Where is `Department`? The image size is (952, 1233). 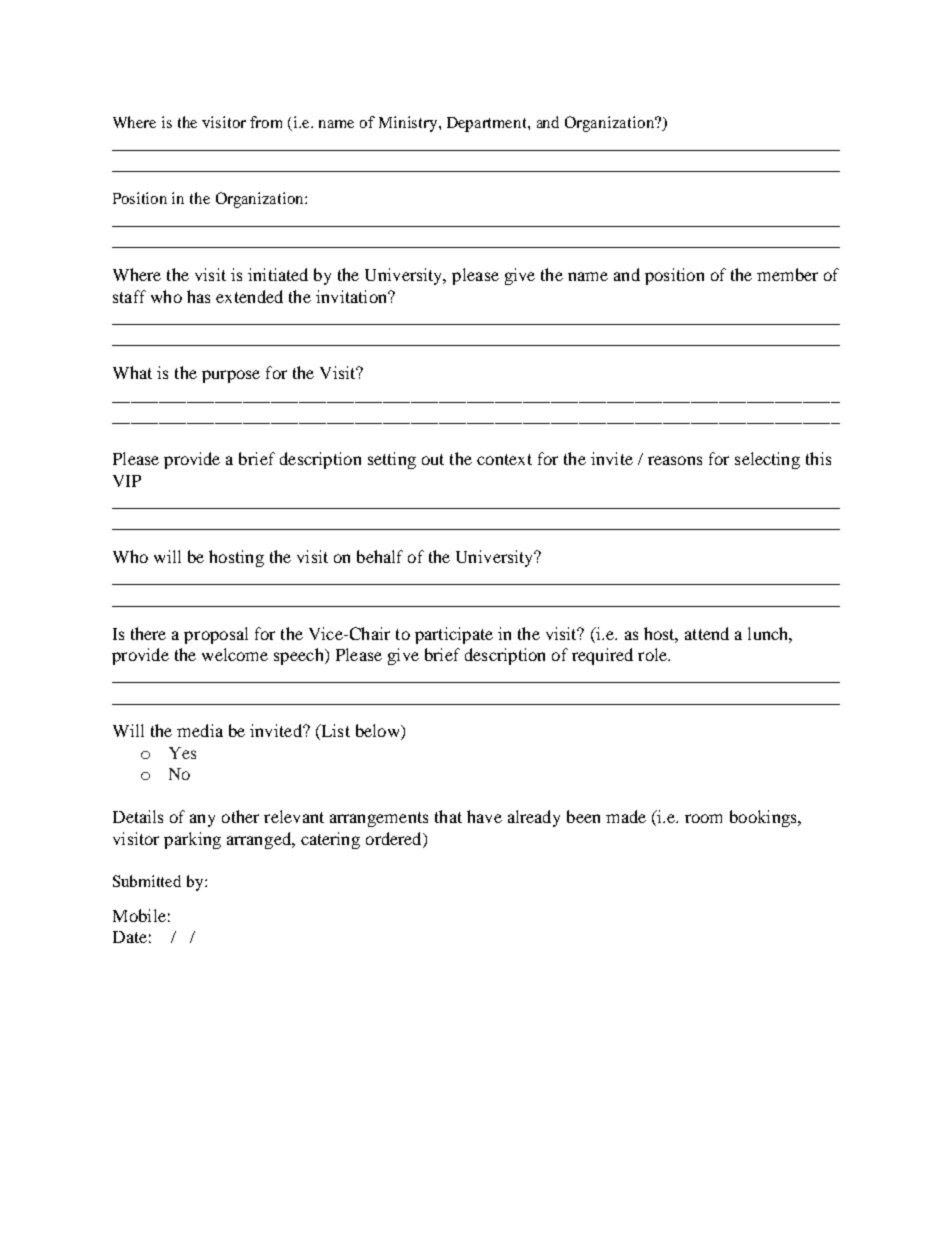
Department is located at coordinates (488, 124).
